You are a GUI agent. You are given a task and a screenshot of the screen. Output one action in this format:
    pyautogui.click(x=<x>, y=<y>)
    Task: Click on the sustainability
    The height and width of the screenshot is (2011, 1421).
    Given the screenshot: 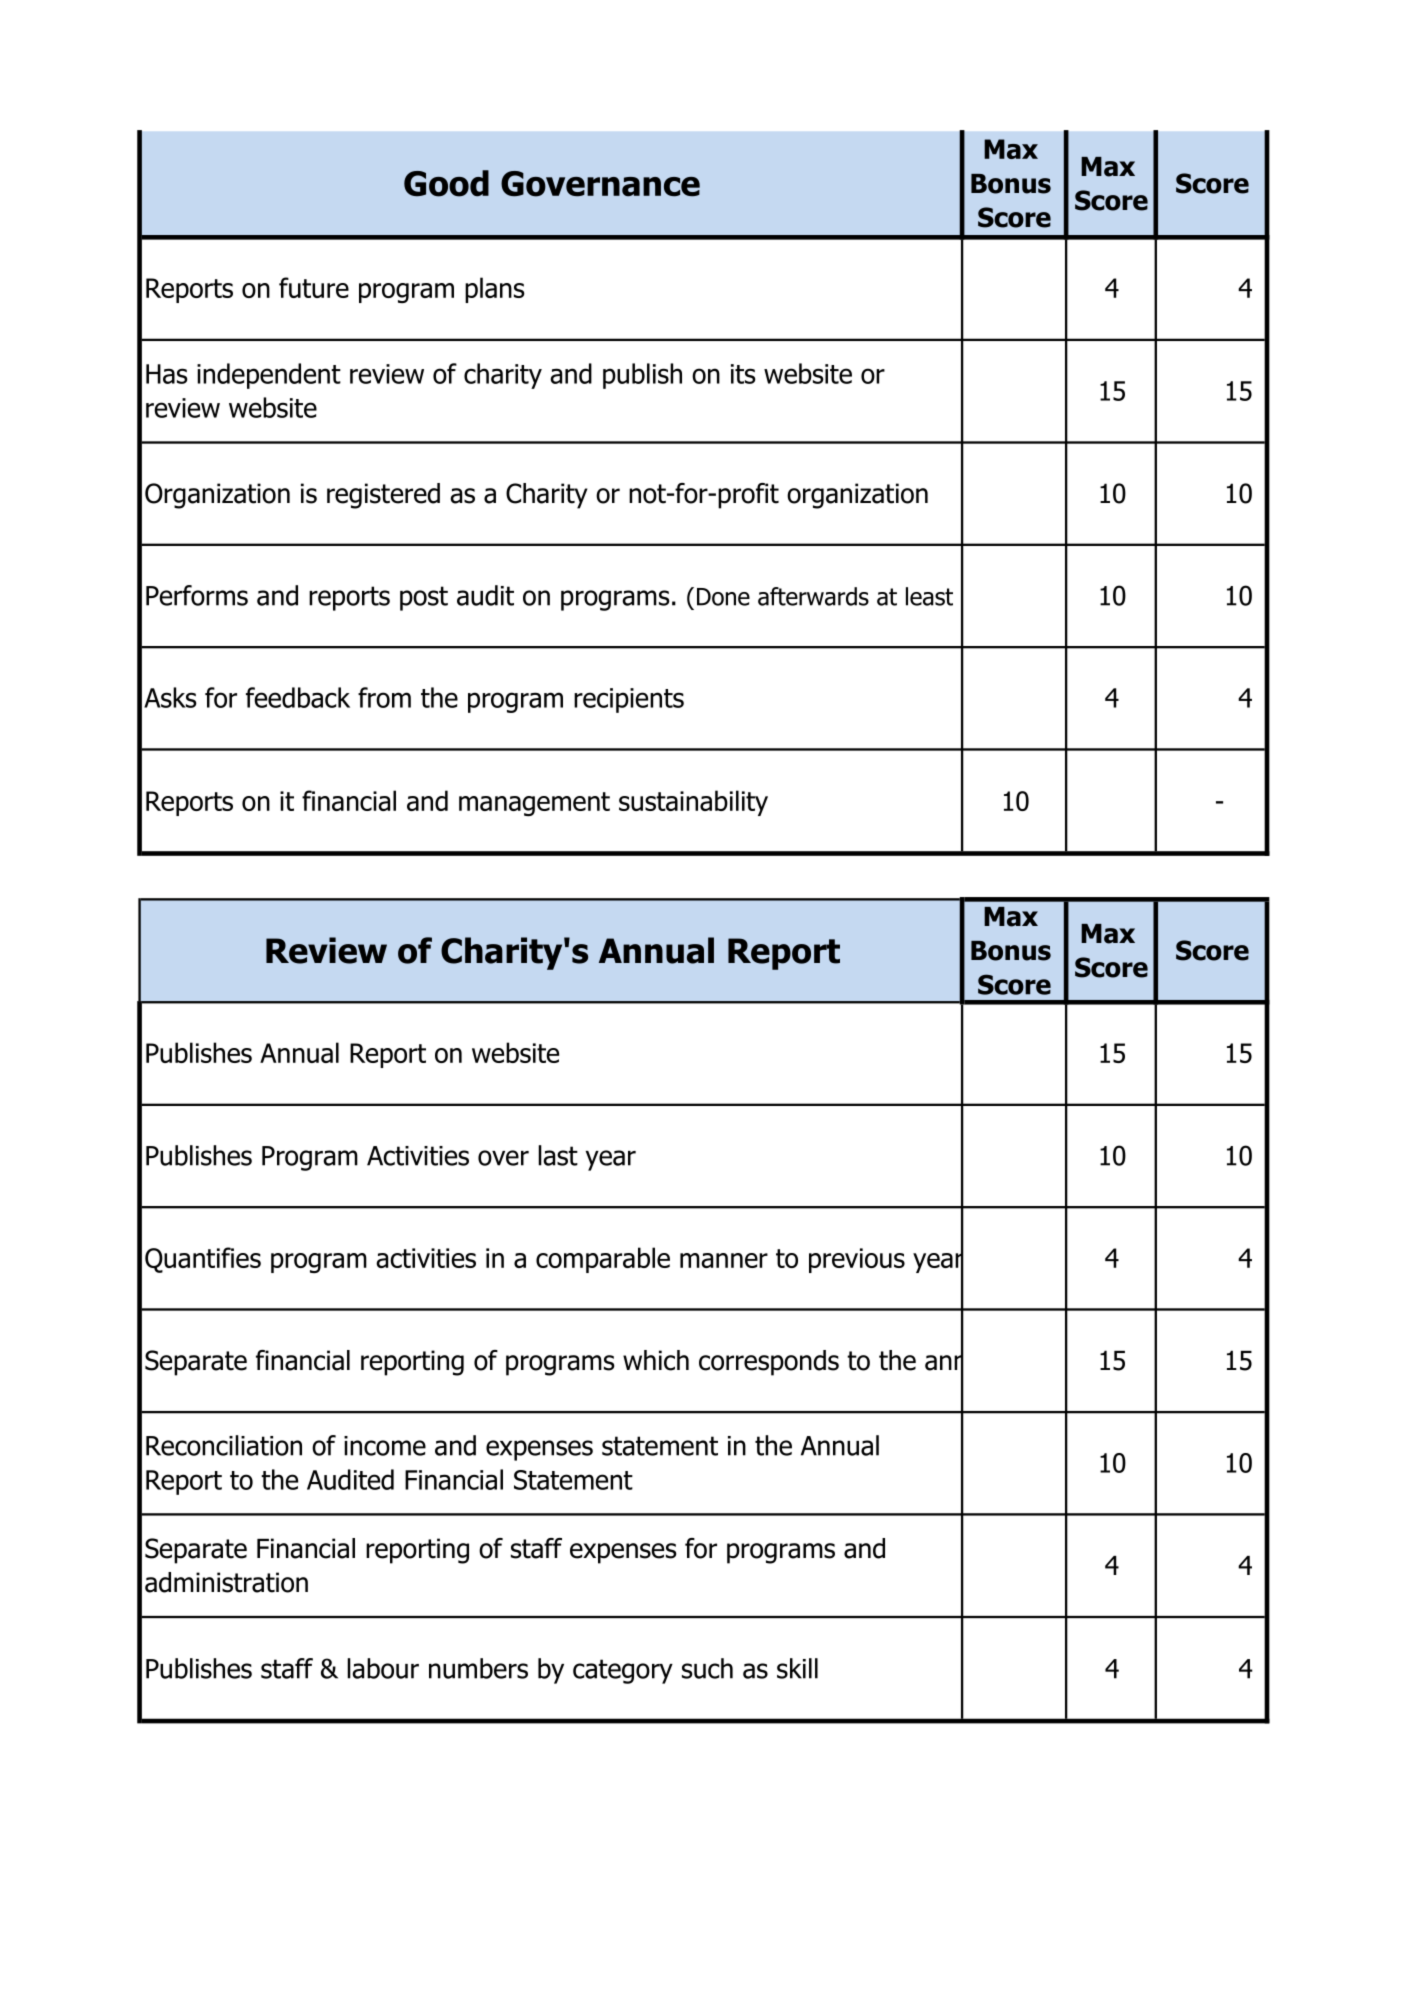 What is the action you would take?
    pyautogui.click(x=693, y=803)
